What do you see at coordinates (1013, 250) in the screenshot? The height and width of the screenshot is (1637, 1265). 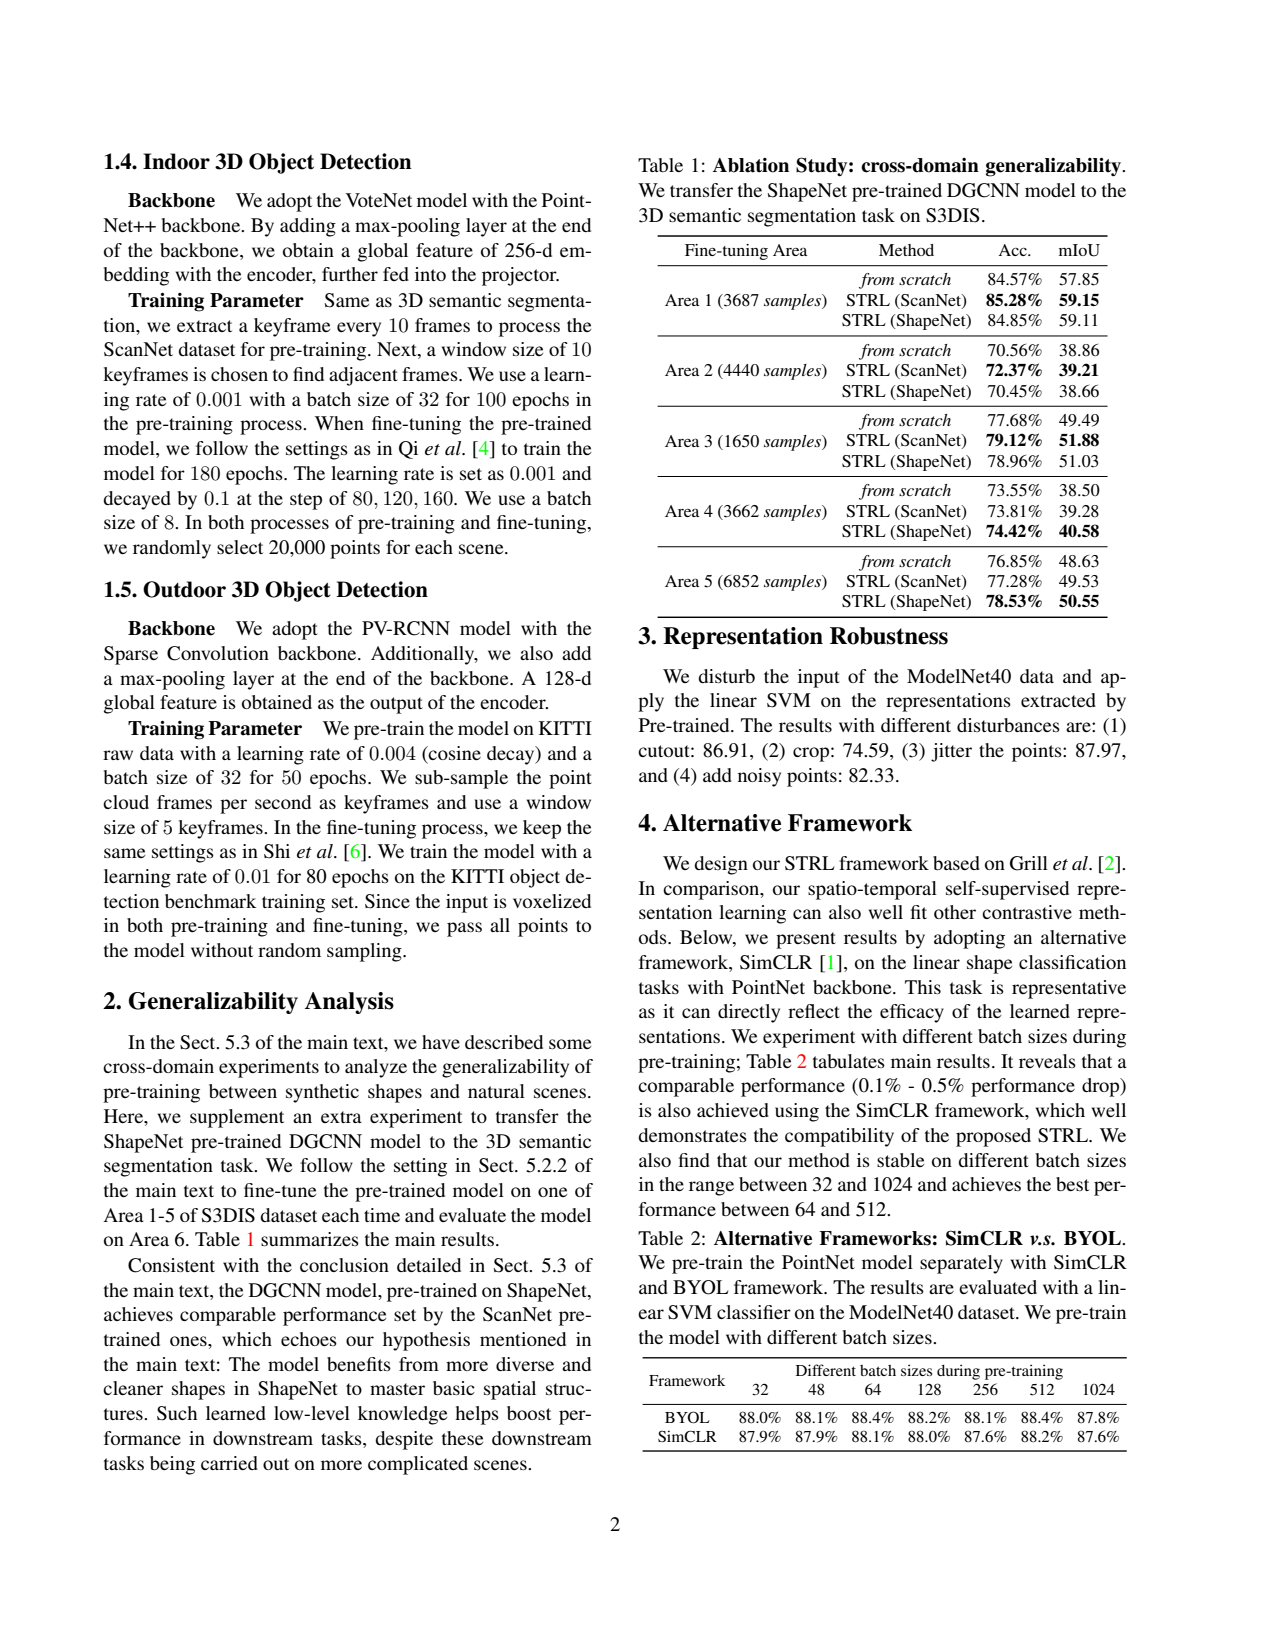 I see `Acc` at bounding box center [1013, 250].
